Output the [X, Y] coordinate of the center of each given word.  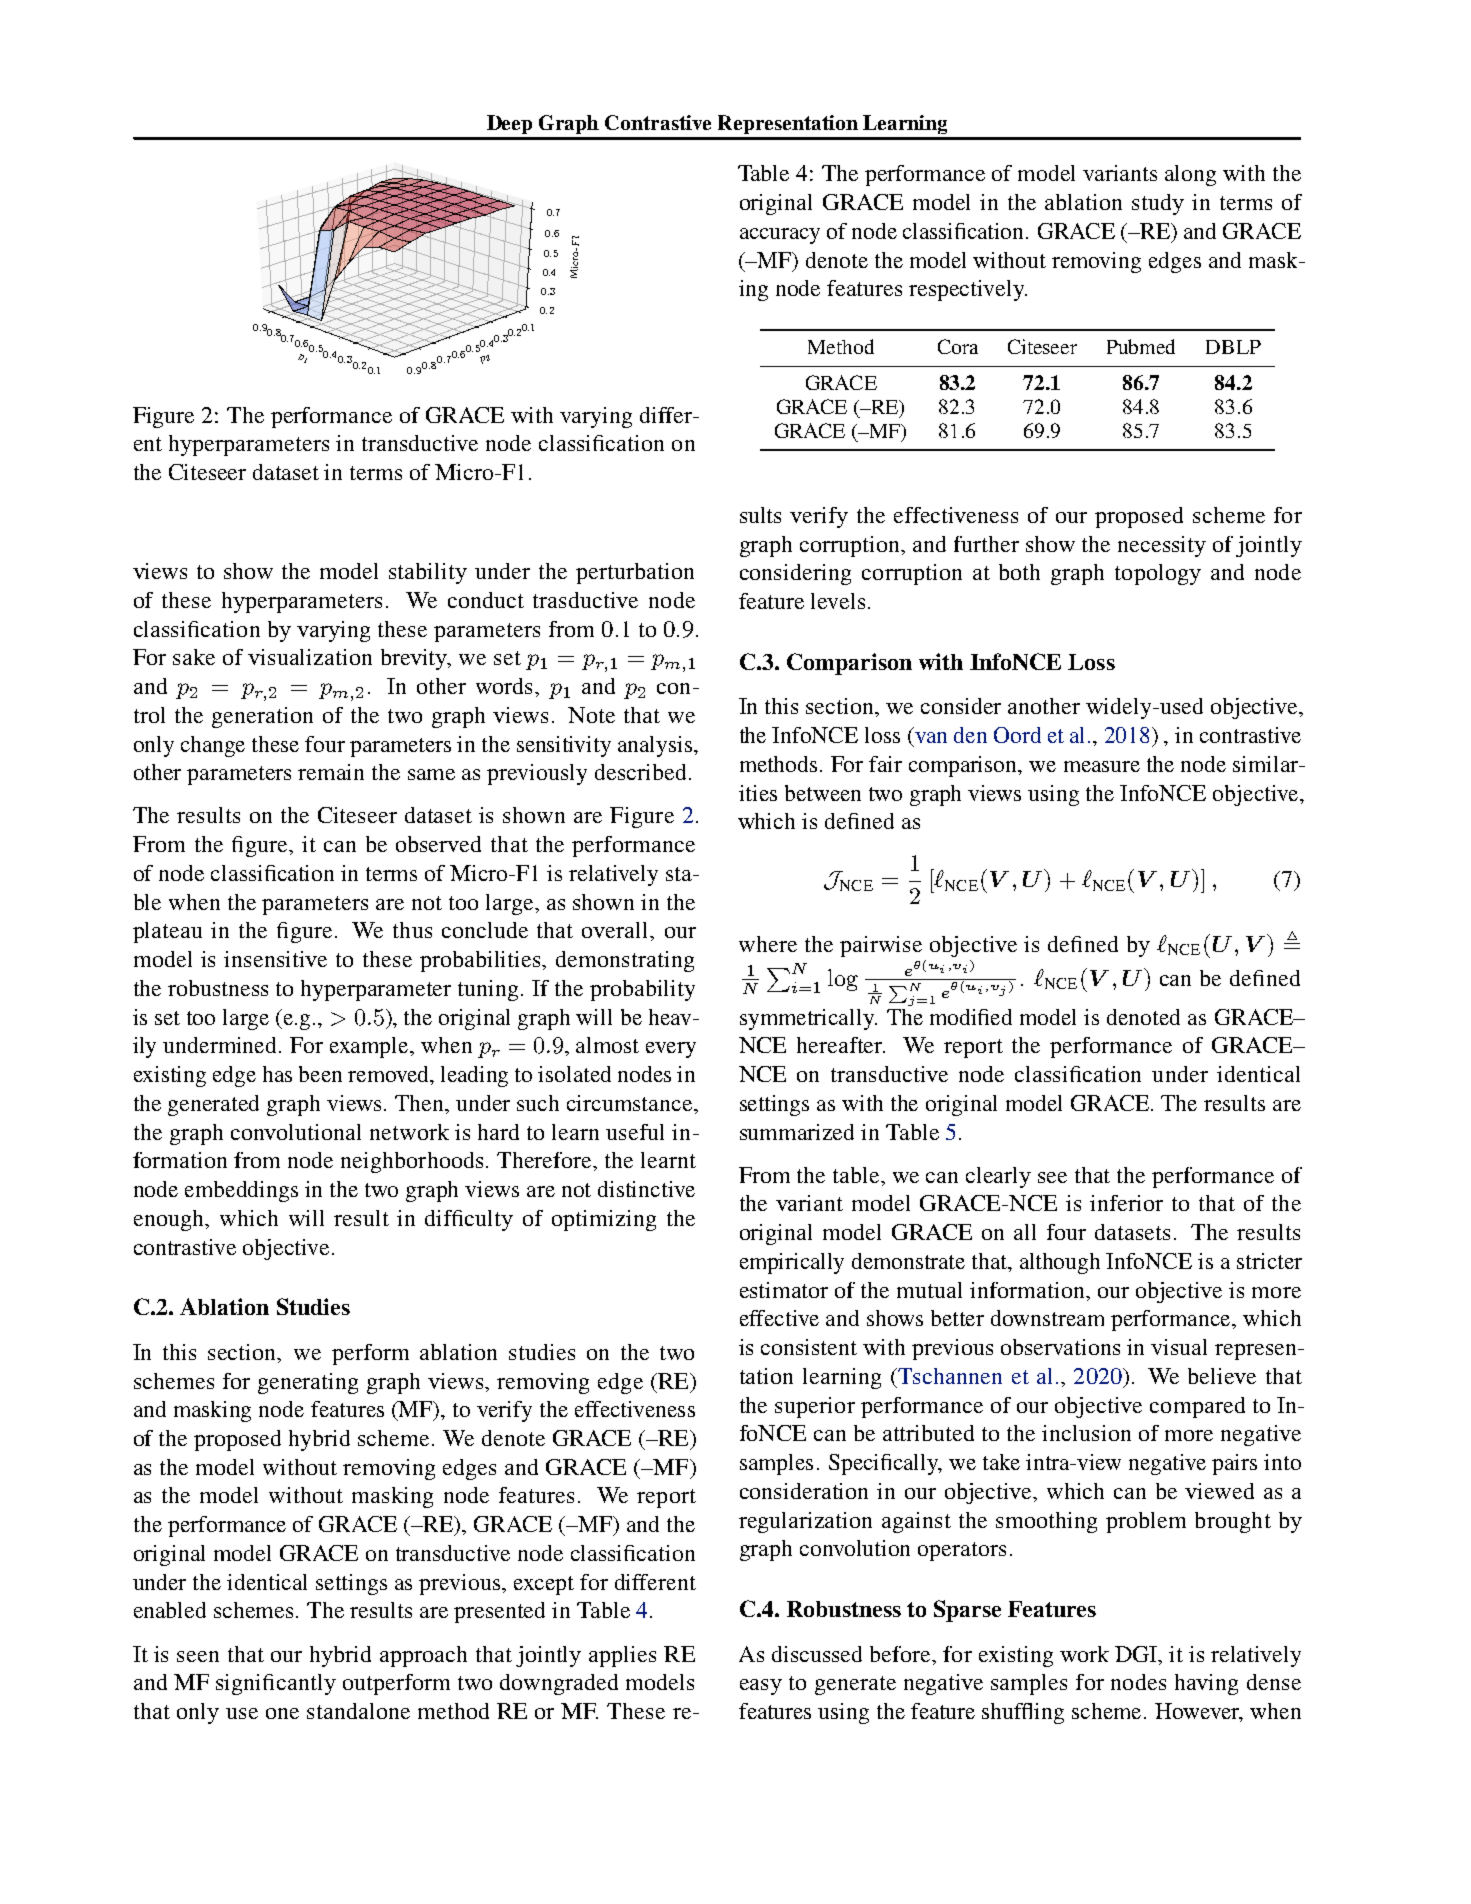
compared [1197, 1407]
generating [308, 1383]
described [640, 772]
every [671, 1050]
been [320, 1074]
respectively [967, 290]
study [1158, 204]
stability [428, 573]
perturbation [635, 573]
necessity [1162, 546]
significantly [276, 1684]
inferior [1126, 1203]
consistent [809, 1347]
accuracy [780, 236]
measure [1102, 766]
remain [331, 772]
